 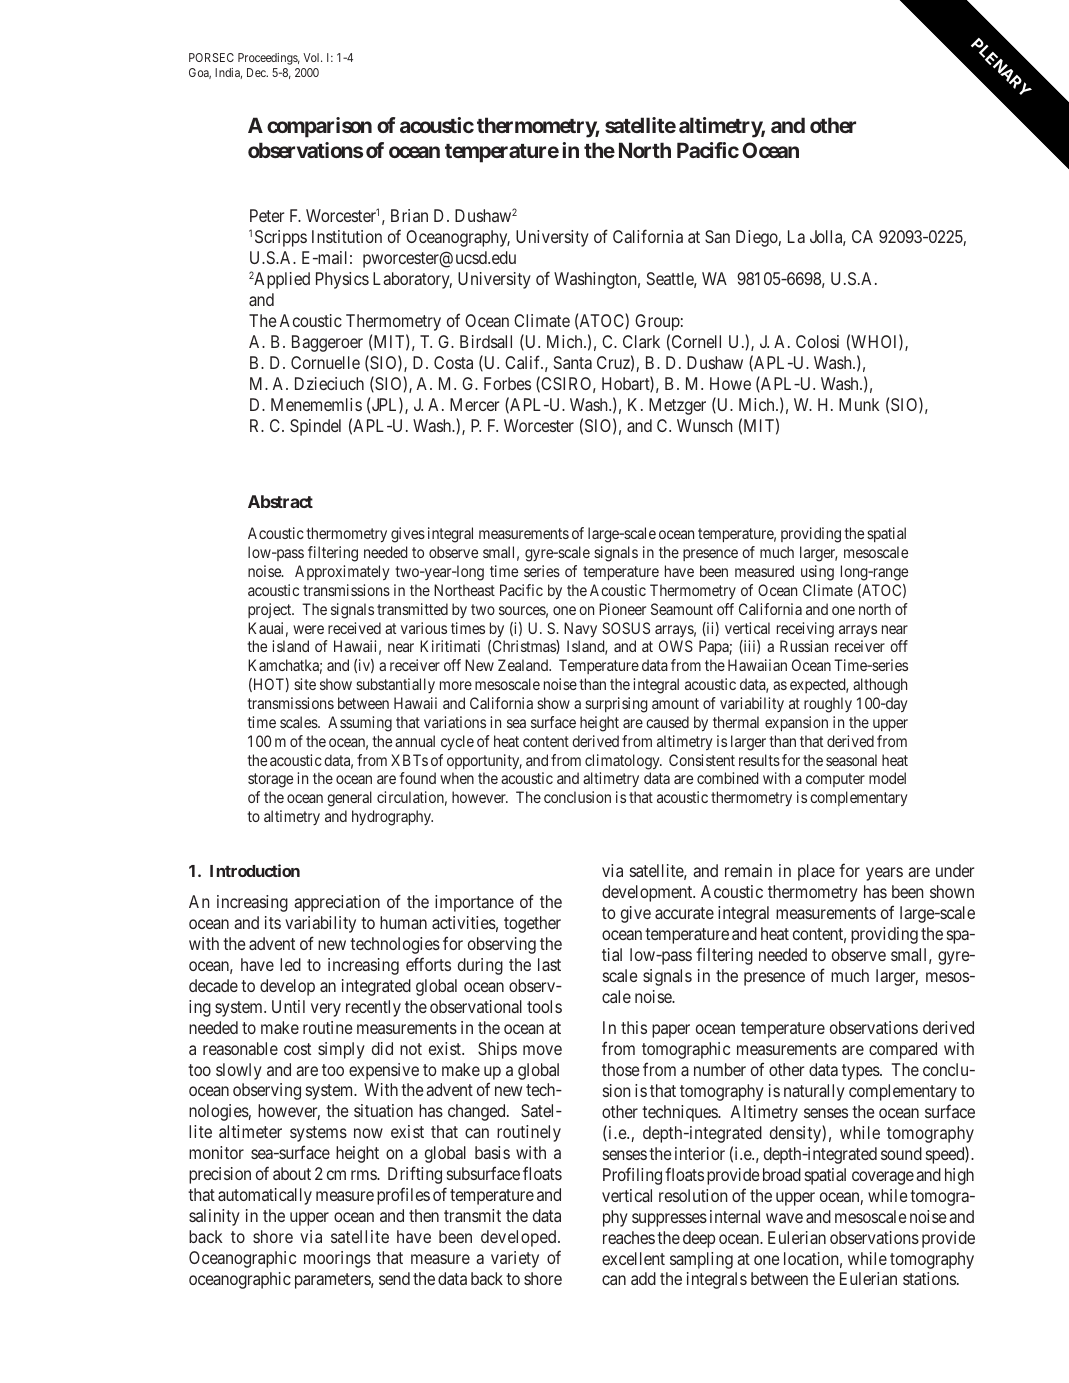 I want to click on reaches, so click(x=629, y=1237).
